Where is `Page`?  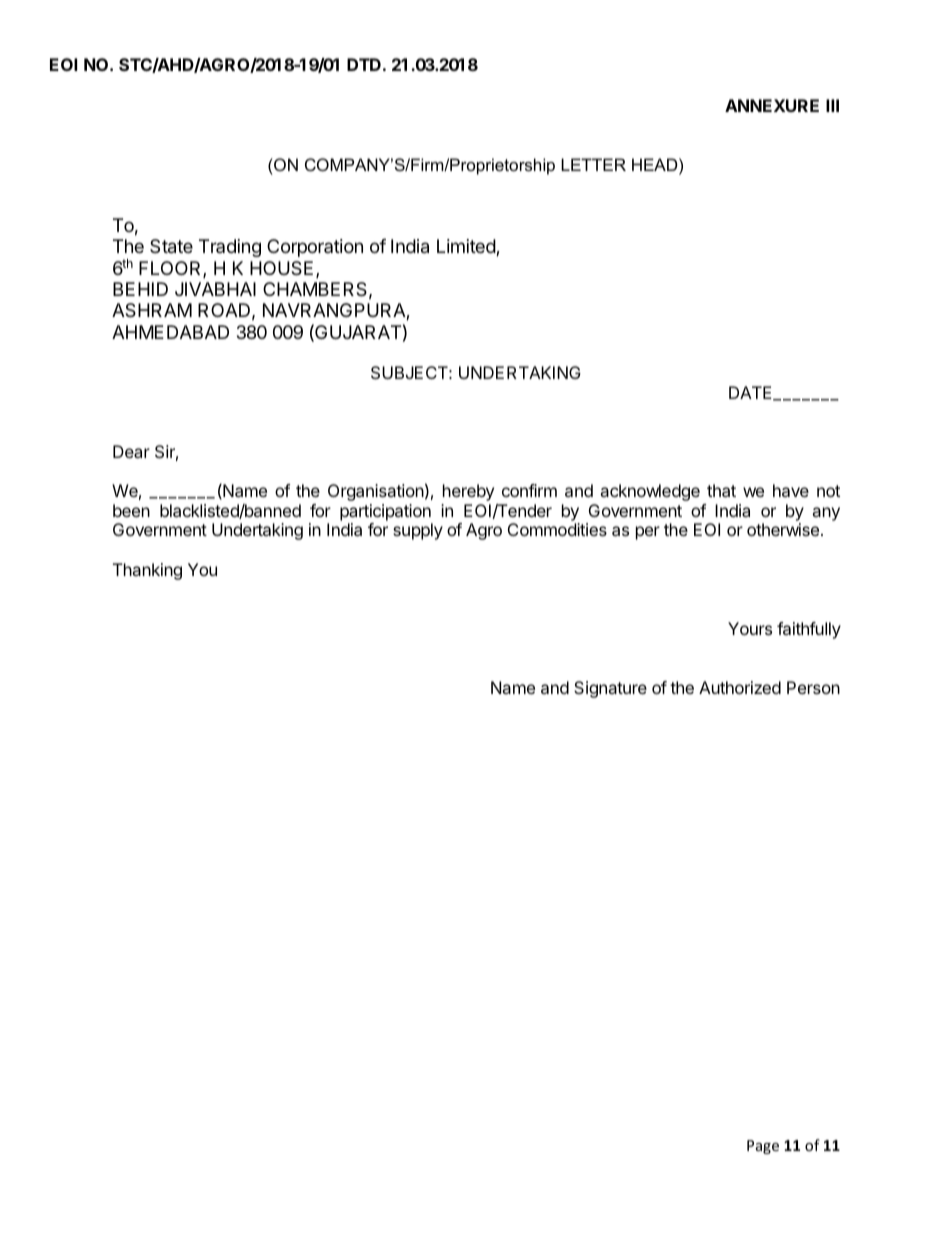
Page is located at coordinates (763, 1147).
